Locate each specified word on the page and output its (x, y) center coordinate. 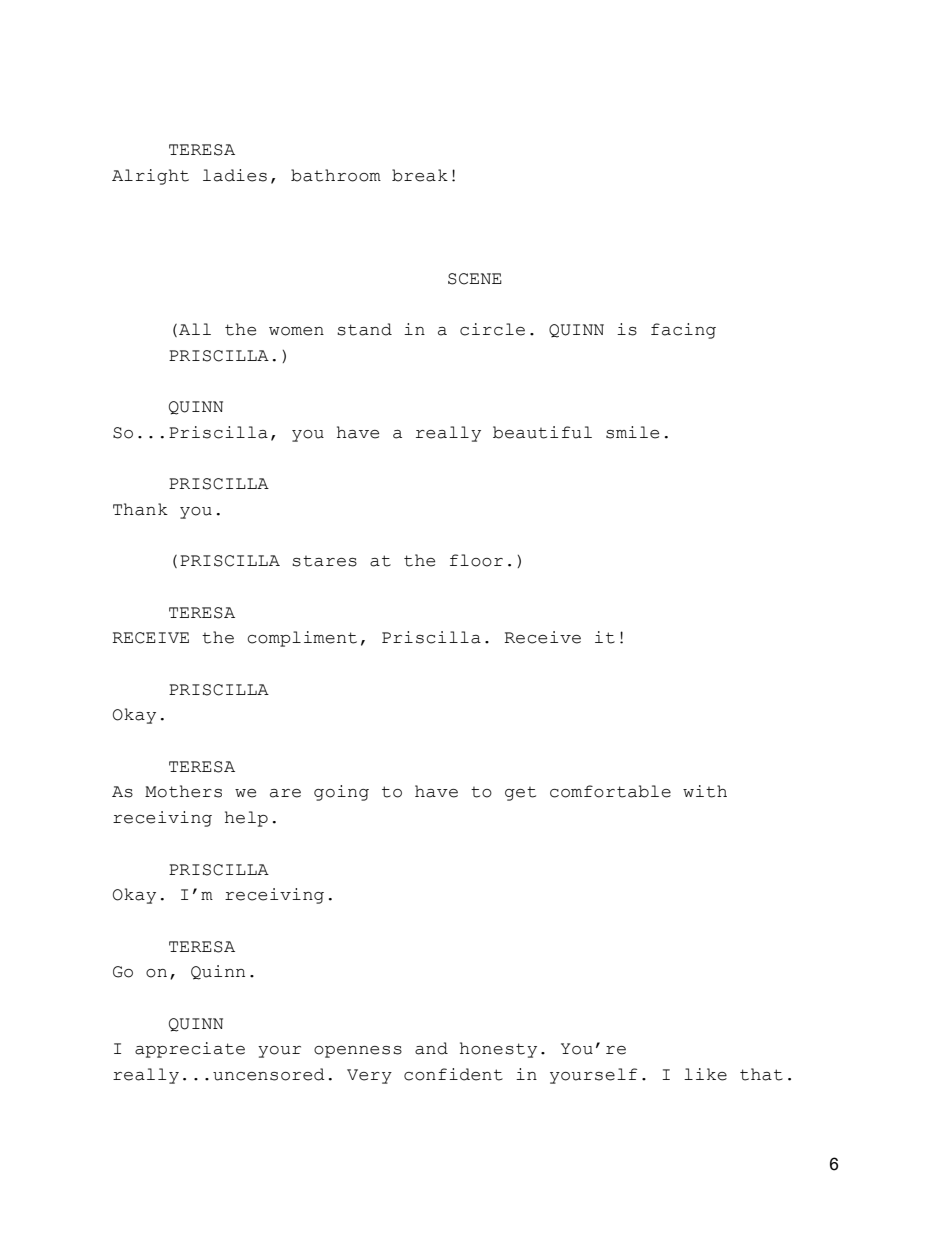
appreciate (190, 1050)
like (705, 1074)
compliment (302, 639)
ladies (235, 175)
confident (453, 1074)
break (420, 175)
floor (476, 560)
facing (683, 331)
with (705, 791)
